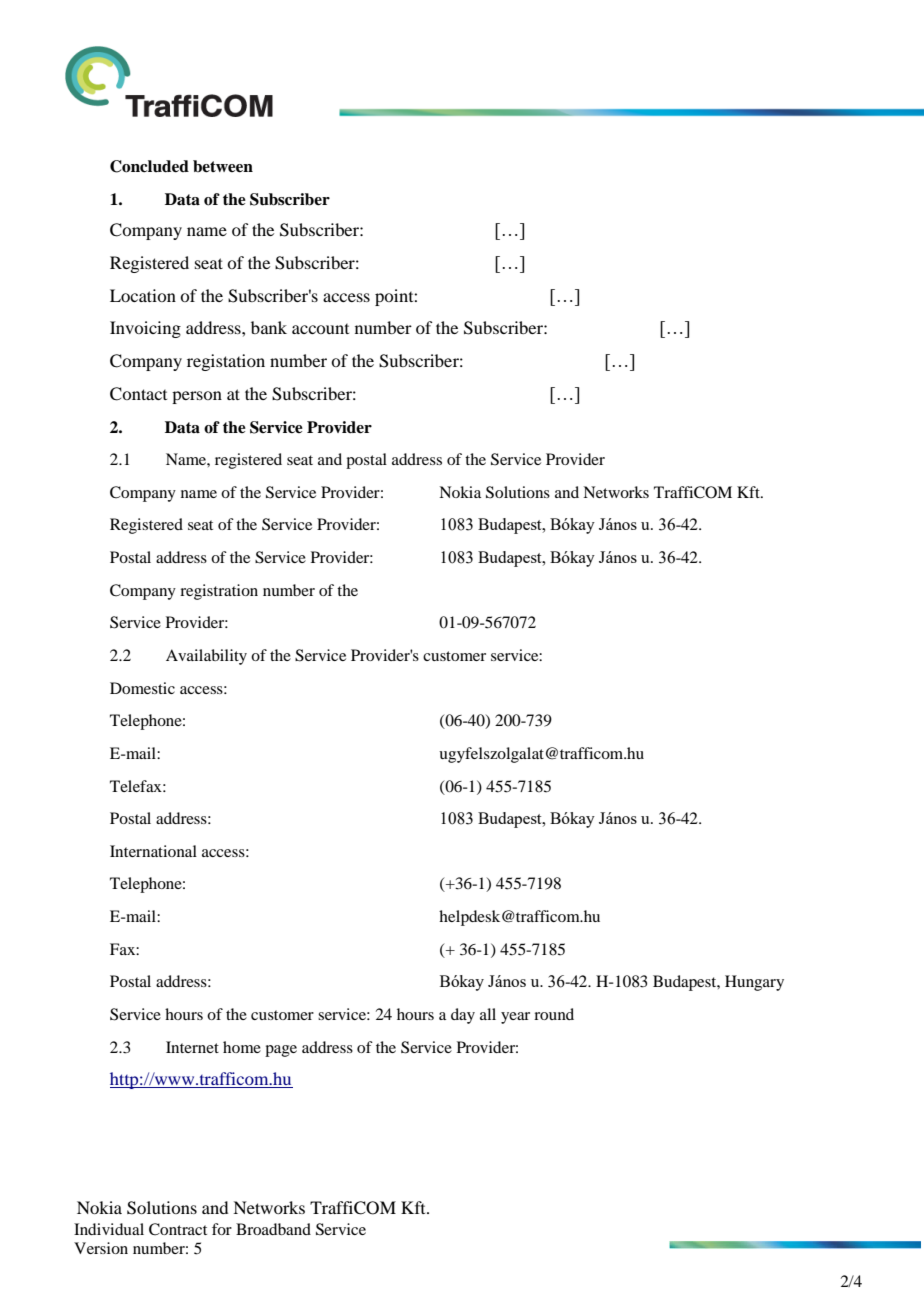 This page has width=924, height=1308. I want to click on account, so click(320, 329).
